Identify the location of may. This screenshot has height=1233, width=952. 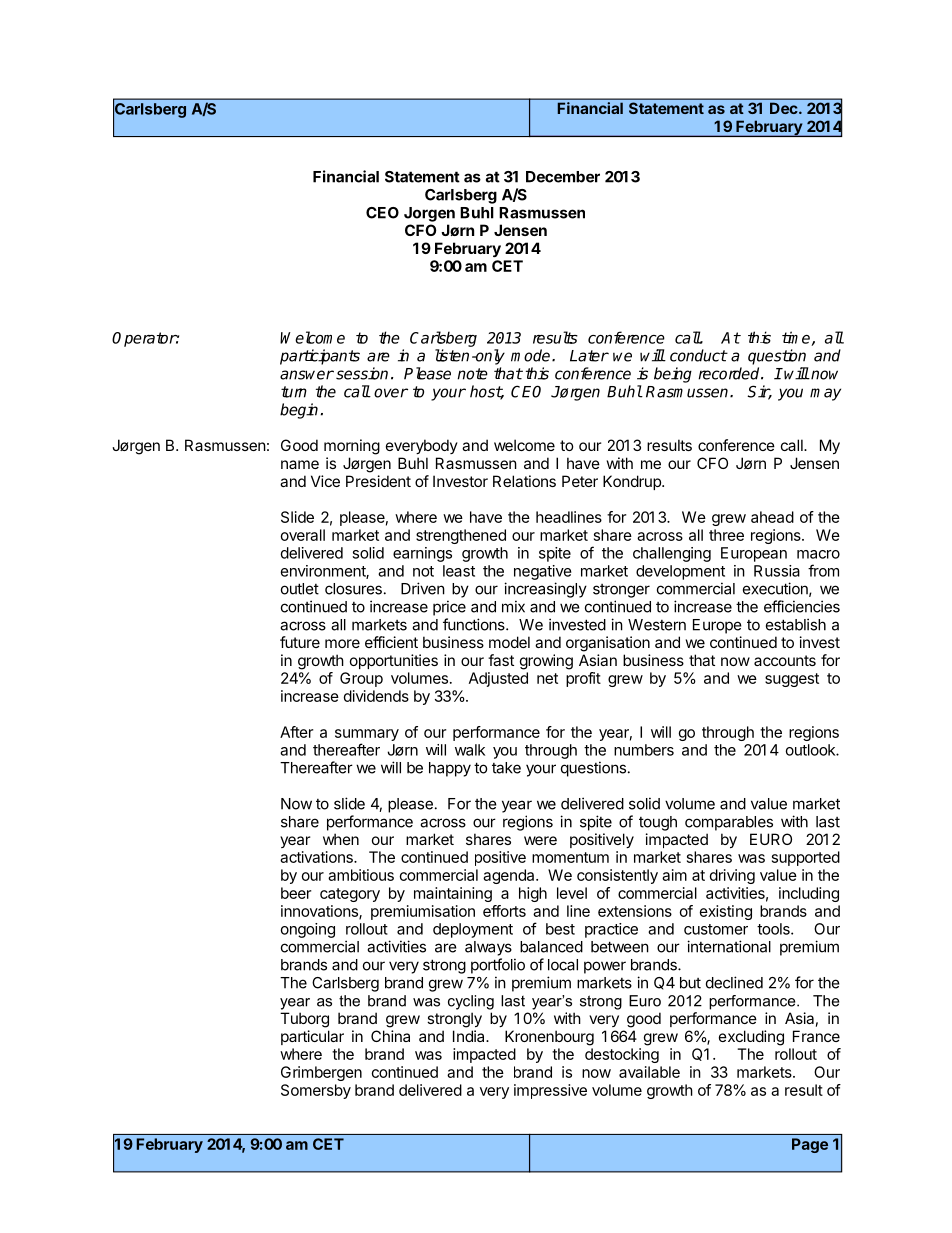
(825, 394).
